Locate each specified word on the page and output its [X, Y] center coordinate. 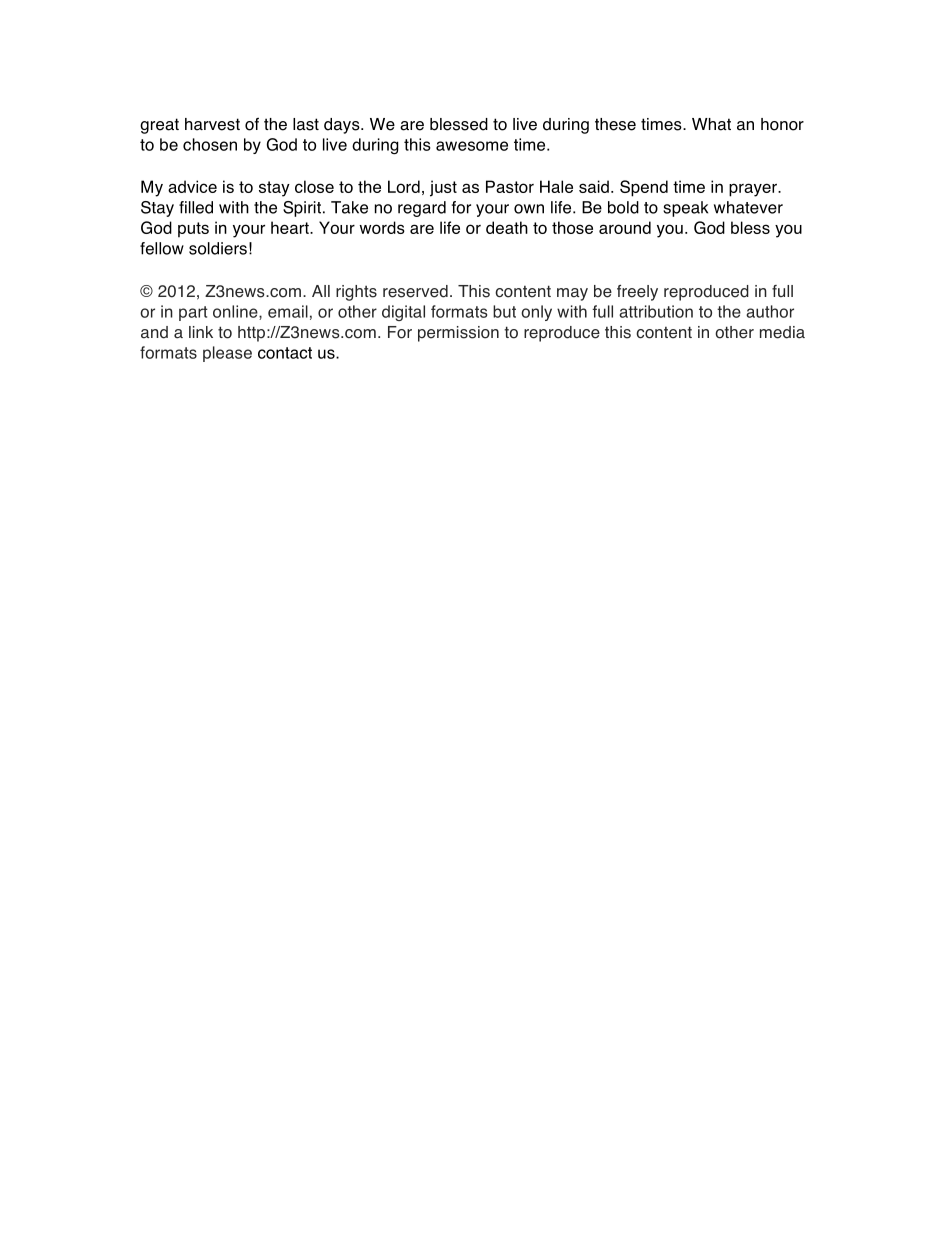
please [227, 354]
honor [782, 124]
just [443, 188]
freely [637, 293]
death [507, 227]
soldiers [218, 248]
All [321, 291]
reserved [415, 291]
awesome [472, 146]
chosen [210, 144]
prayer [754, 190]
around [625, 227]
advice [192, 186]
